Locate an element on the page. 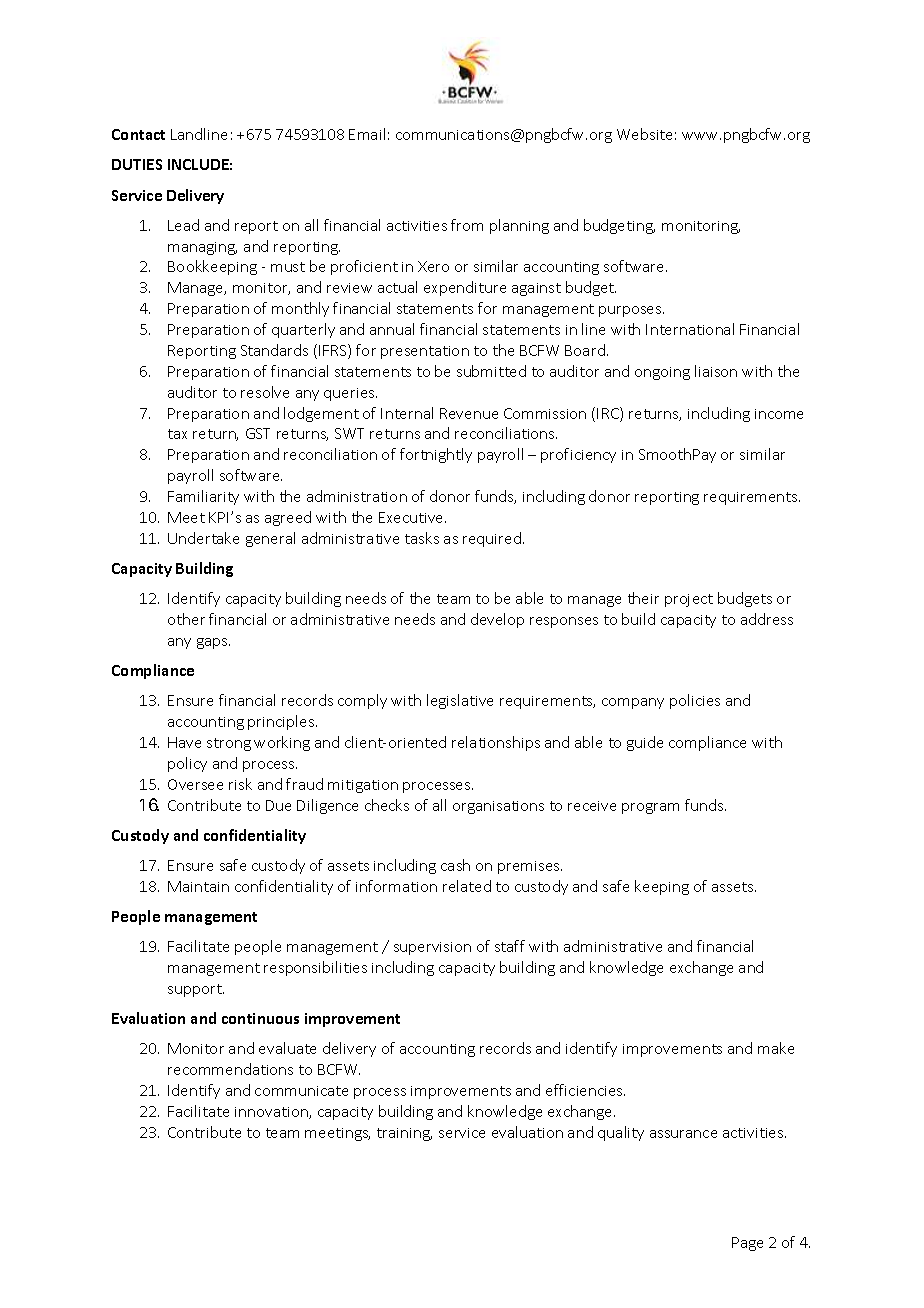 The image size is (924, 1308). Maintain is located at coordinates (198, 886).
